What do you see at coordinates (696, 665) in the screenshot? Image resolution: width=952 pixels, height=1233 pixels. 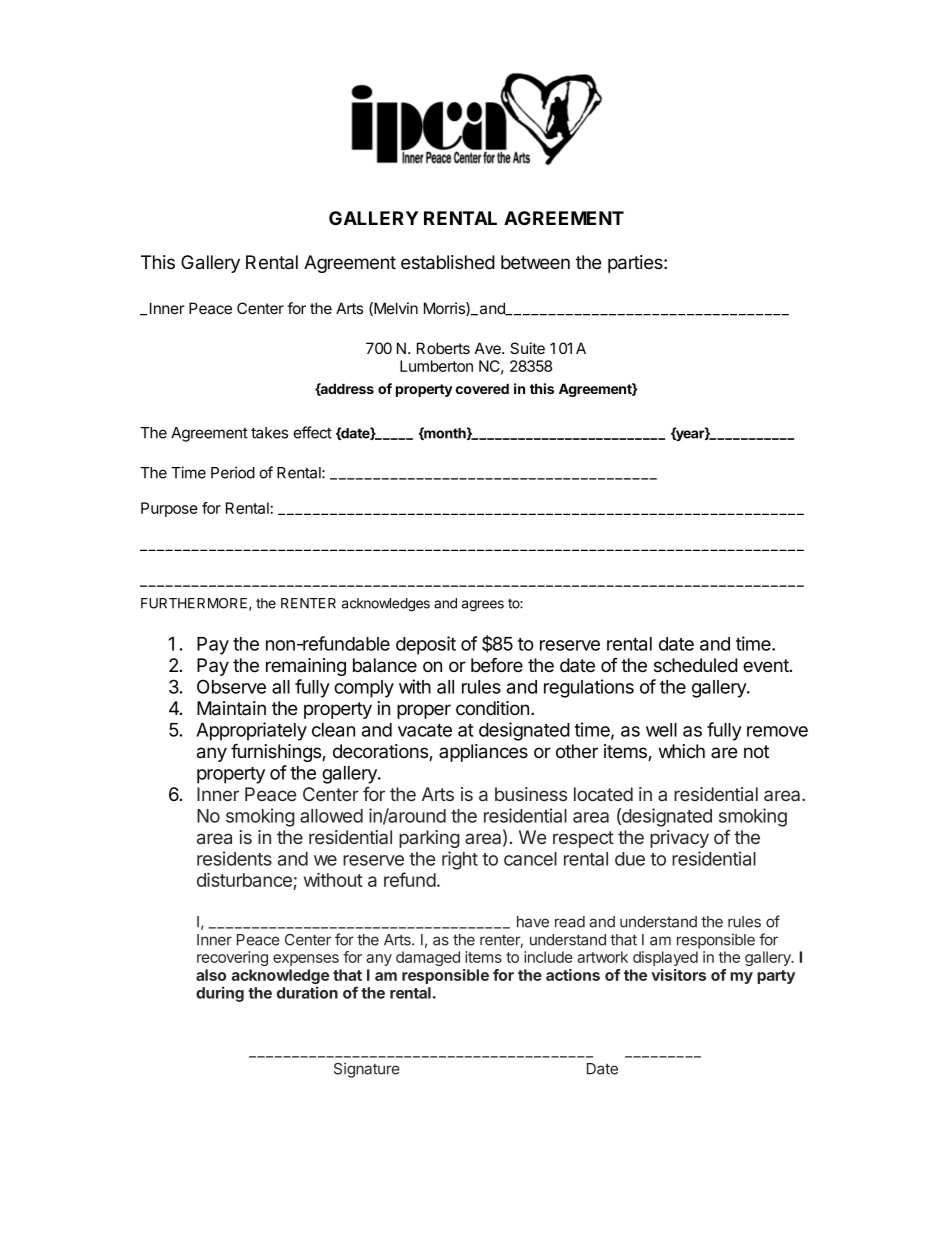 I see `scheduled` at bounding box center [696, 665].
